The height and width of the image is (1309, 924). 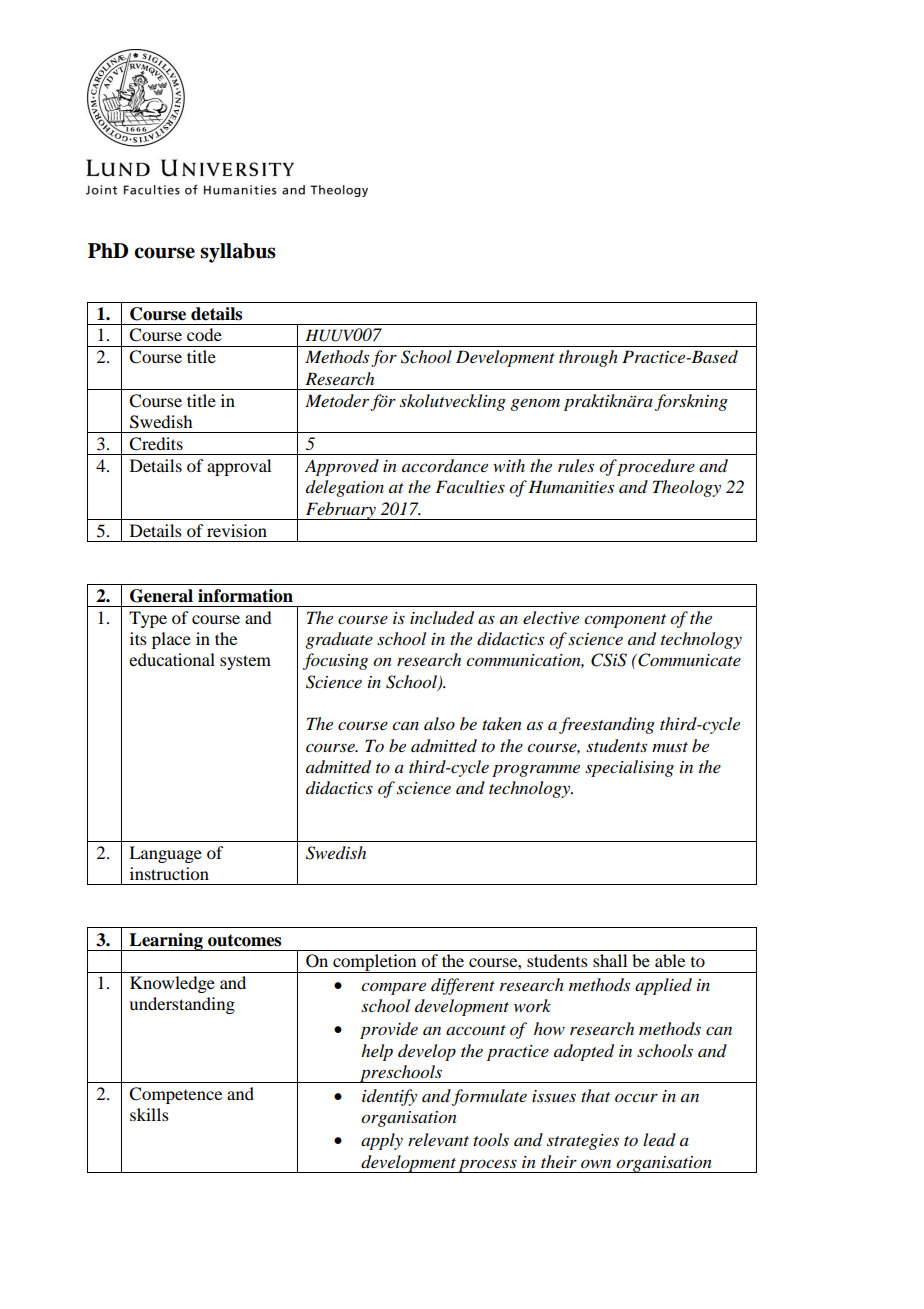 What do you see at coordinates (442, 618) in the image?
I see `included` at bounding box center [442, 618].
